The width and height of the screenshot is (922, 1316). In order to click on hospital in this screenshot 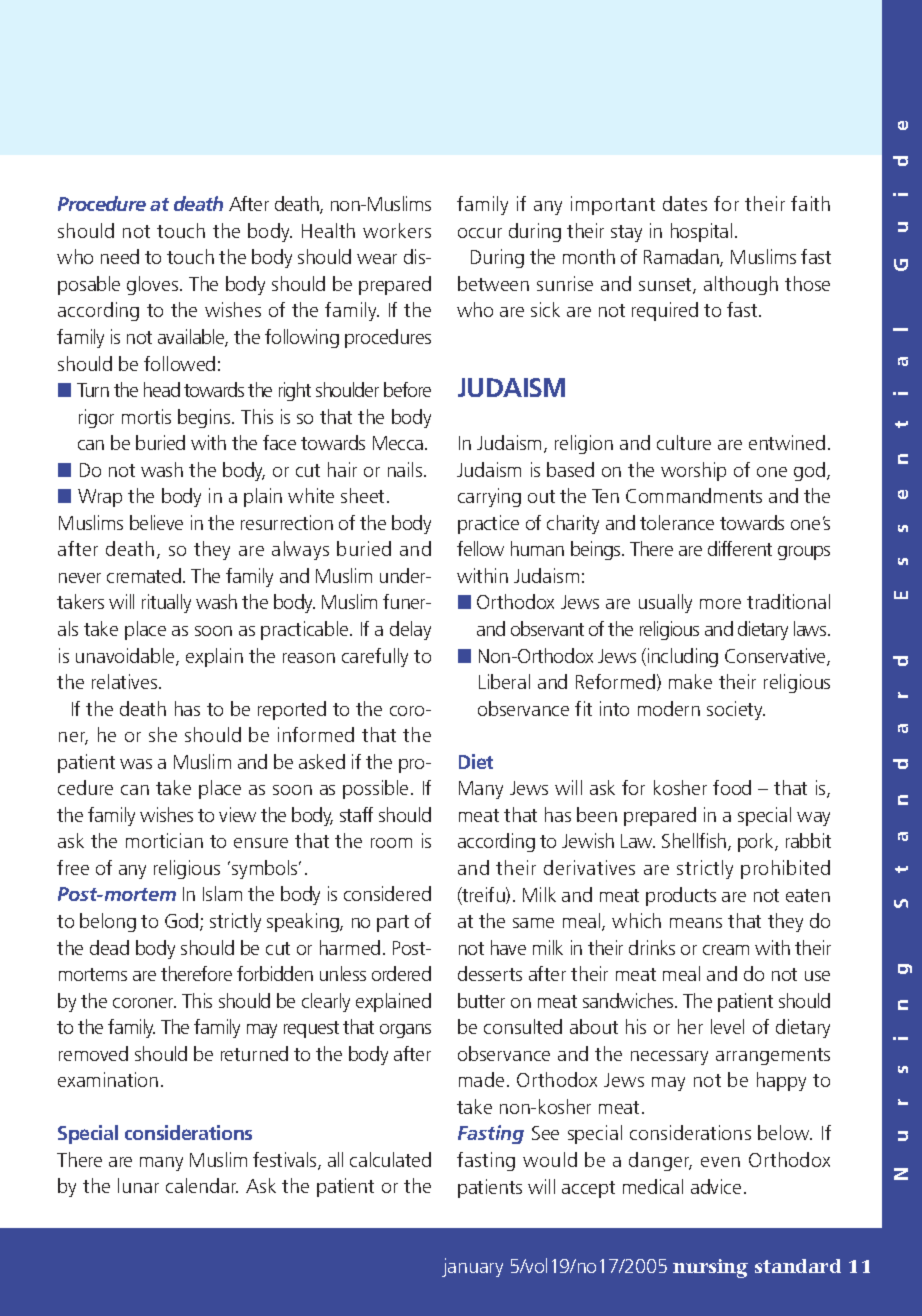, I will do `click(701, 232)`.
